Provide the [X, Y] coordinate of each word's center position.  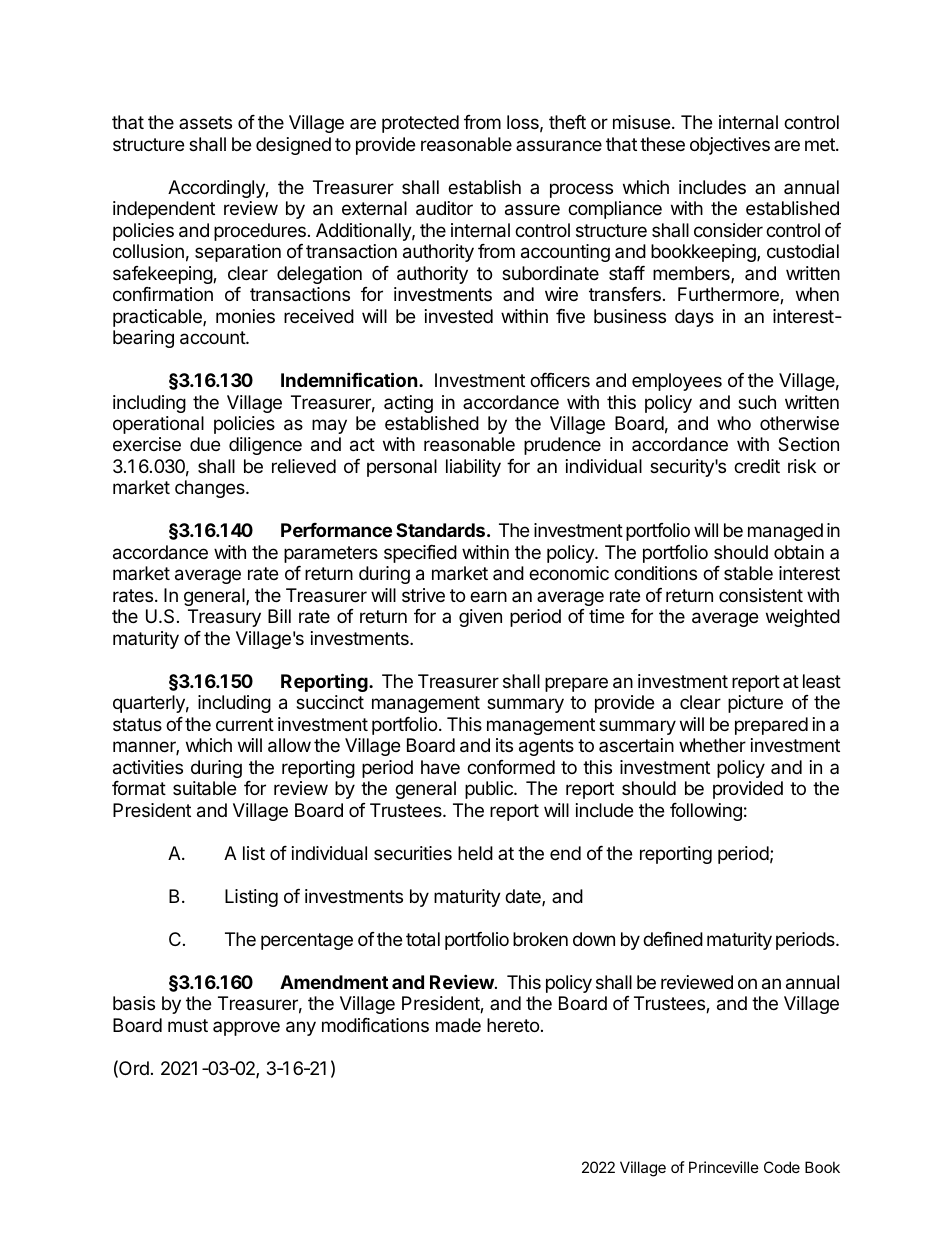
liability [473, 468]
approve [246, 1028]
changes [211, 489]
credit [757, 466]
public [490, 790]
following [706, 812]
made [458, 1025]
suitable [204, 788]
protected [420, 124]
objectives [730, 146]
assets [205, 122]
